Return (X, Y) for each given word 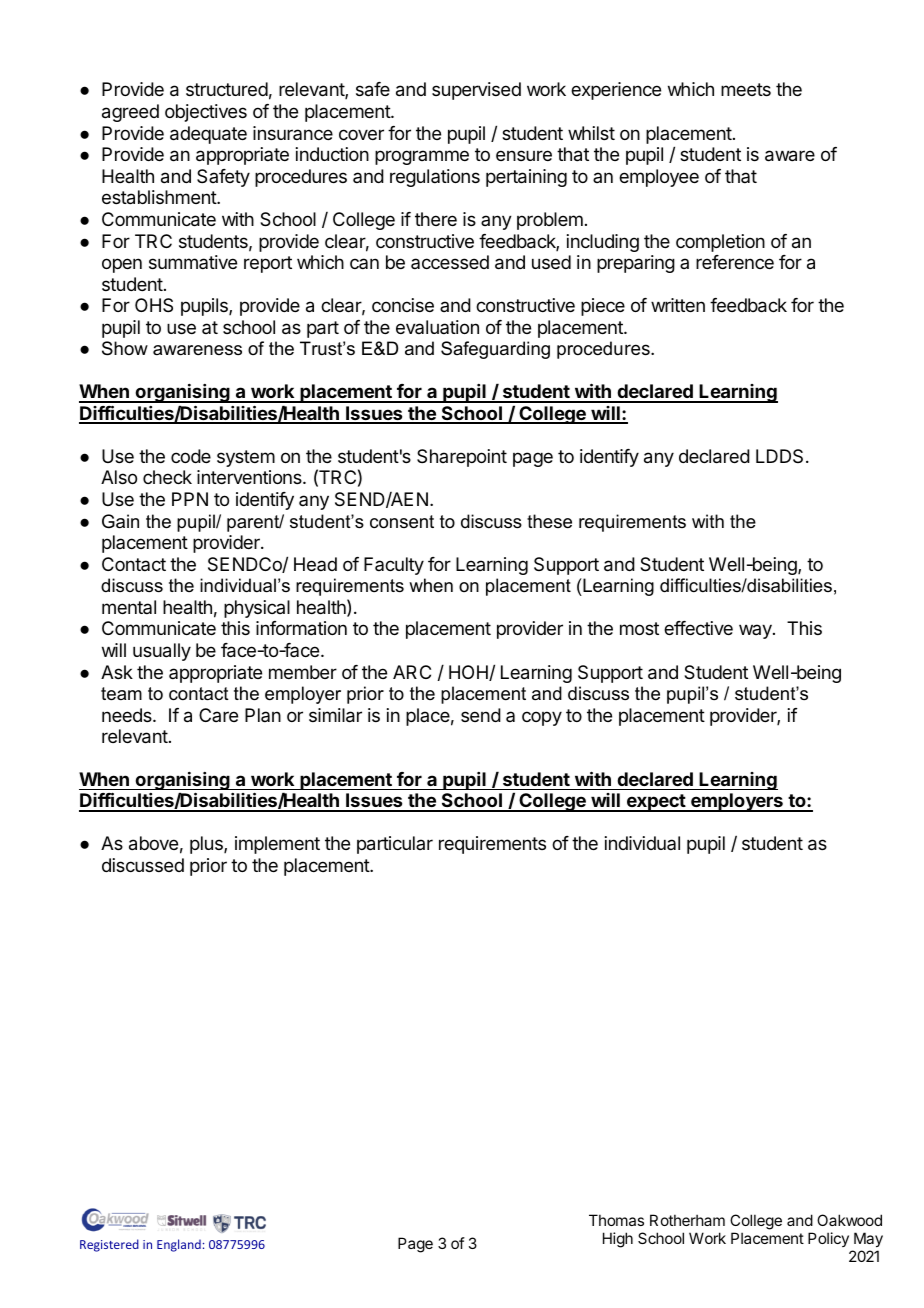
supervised (476, 91)
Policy (828, 1239)
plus (207, 845)
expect (655, 803)
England (179, 1245)
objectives (206, 113)
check (167, 477)
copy (542, 718)
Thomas (616, 1220)
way (756, 631)
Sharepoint (462, 458)
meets (746, 89)
